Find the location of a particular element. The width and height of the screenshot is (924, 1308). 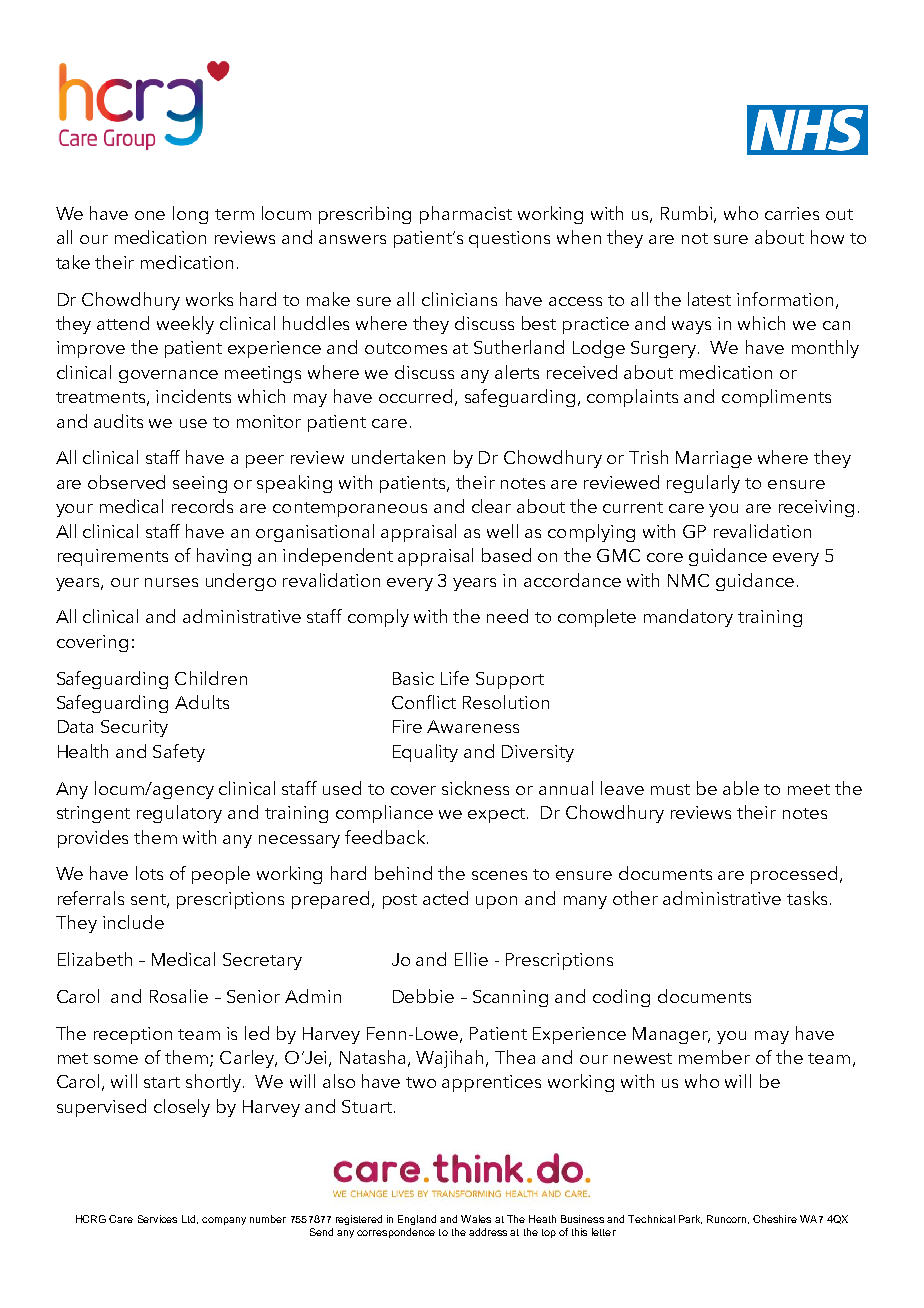

able is located at coordinates (741, 788).
